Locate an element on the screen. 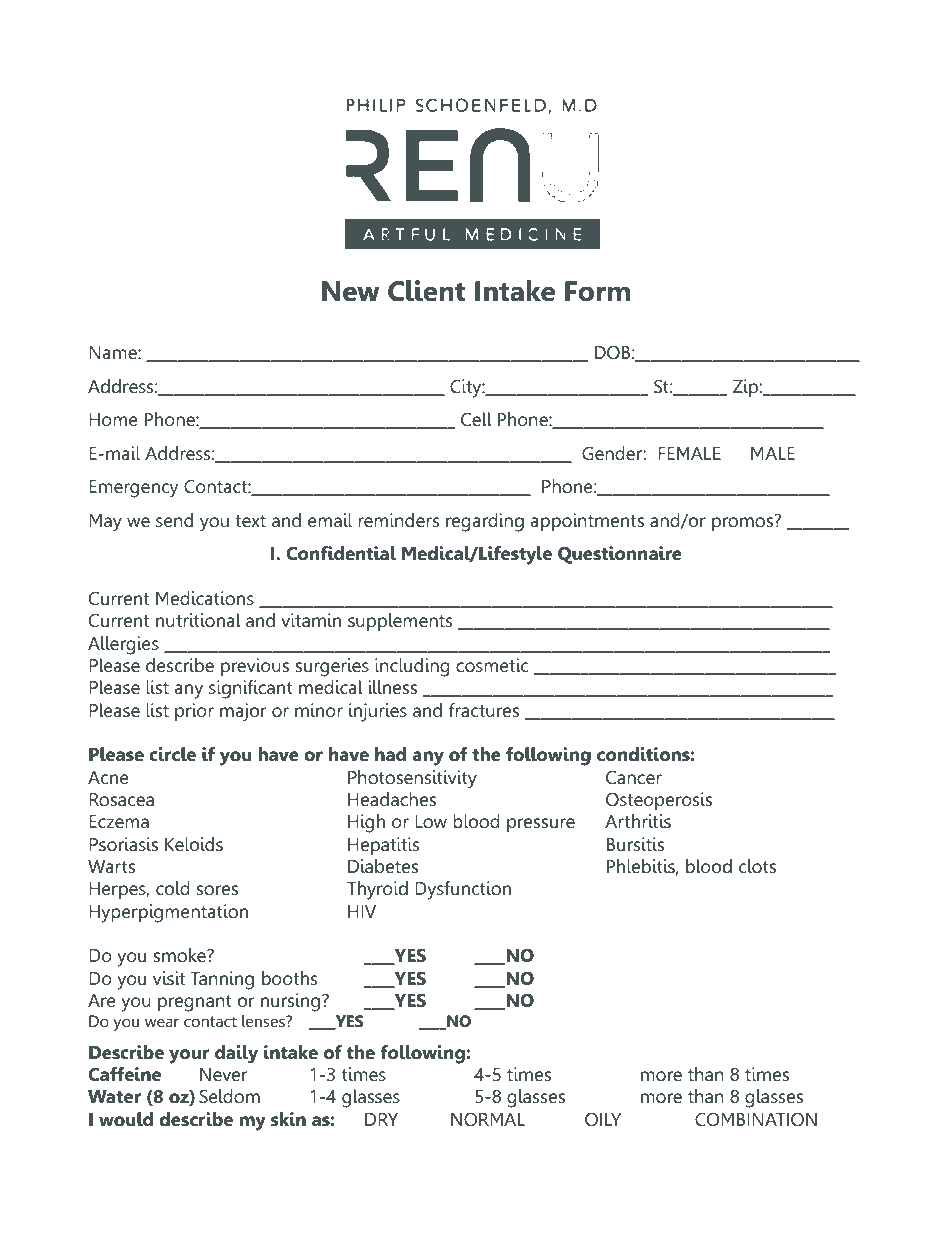 This screenshot has width=952, height=1233. Seldom is located at coordinates (229, 1096).
